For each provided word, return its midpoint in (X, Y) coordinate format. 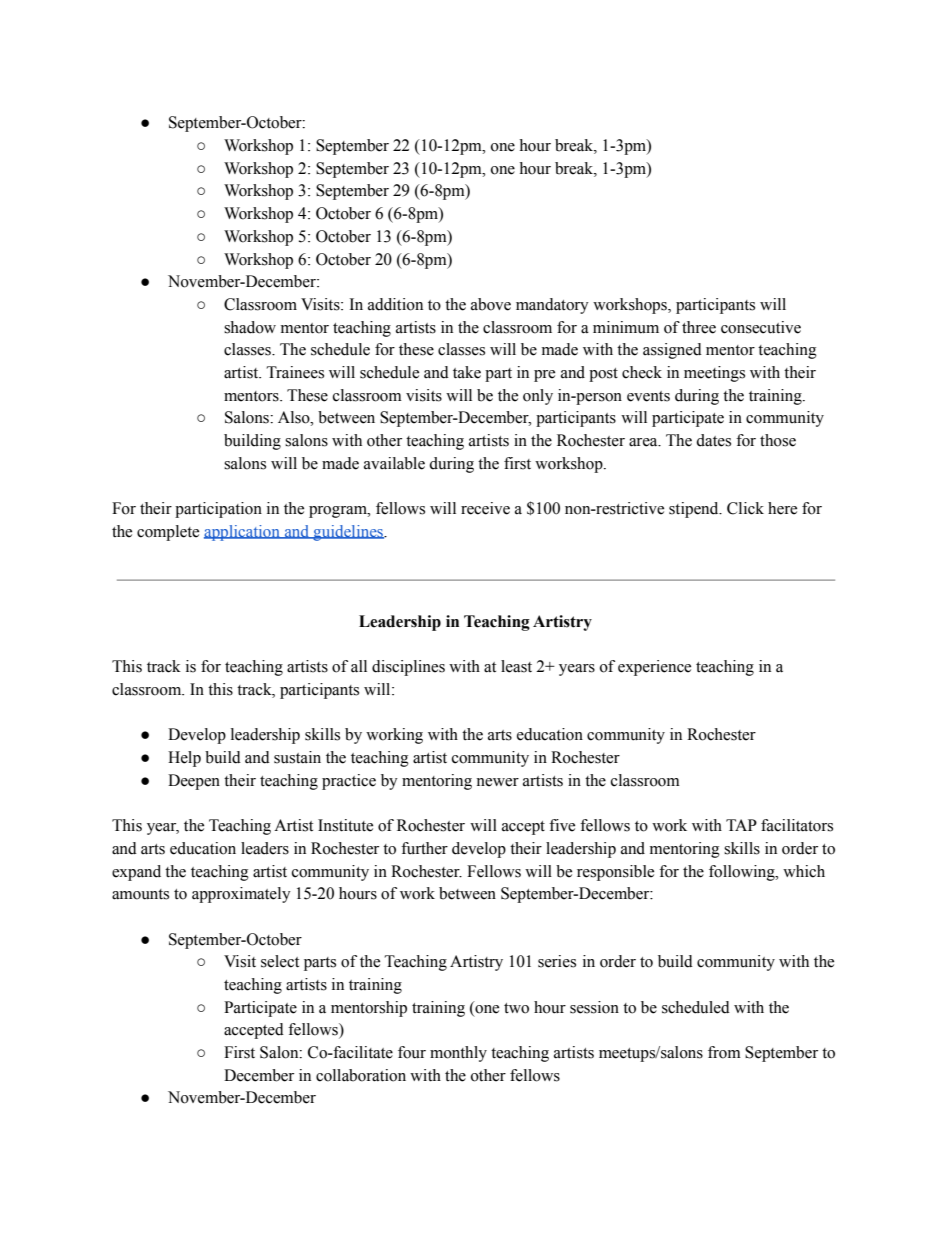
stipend (695, 510)
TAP (741, 825)
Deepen (194, 782)
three (699, 327)
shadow (250, 327)
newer (497, 782)
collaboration (361, 1075)
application (243, 533)
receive (485, 508)
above (491, 304)
